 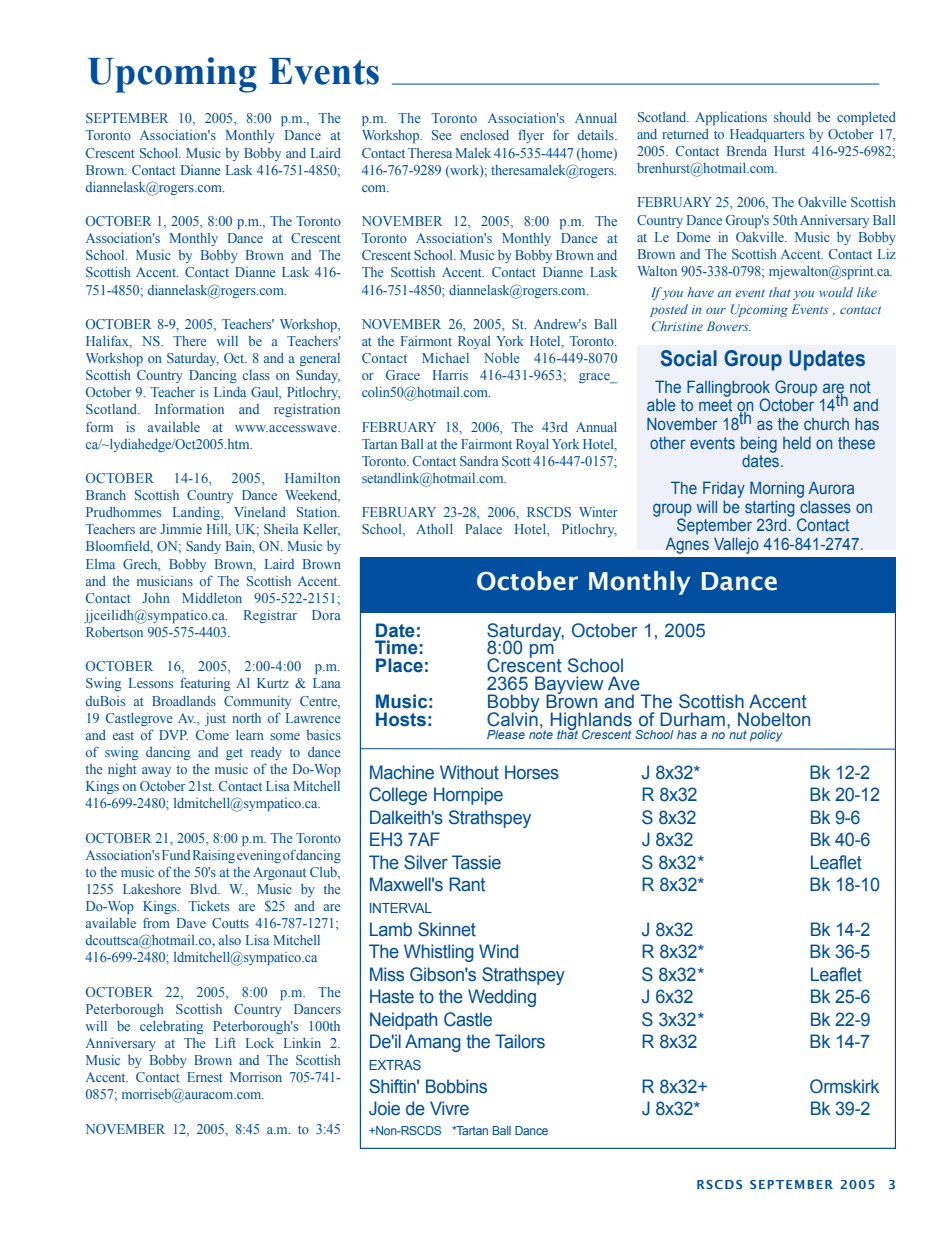 What do you see at coordinates (456, 1086) in the screenshot?
I see `Bobbins` at bounding box center [456, 1086].
